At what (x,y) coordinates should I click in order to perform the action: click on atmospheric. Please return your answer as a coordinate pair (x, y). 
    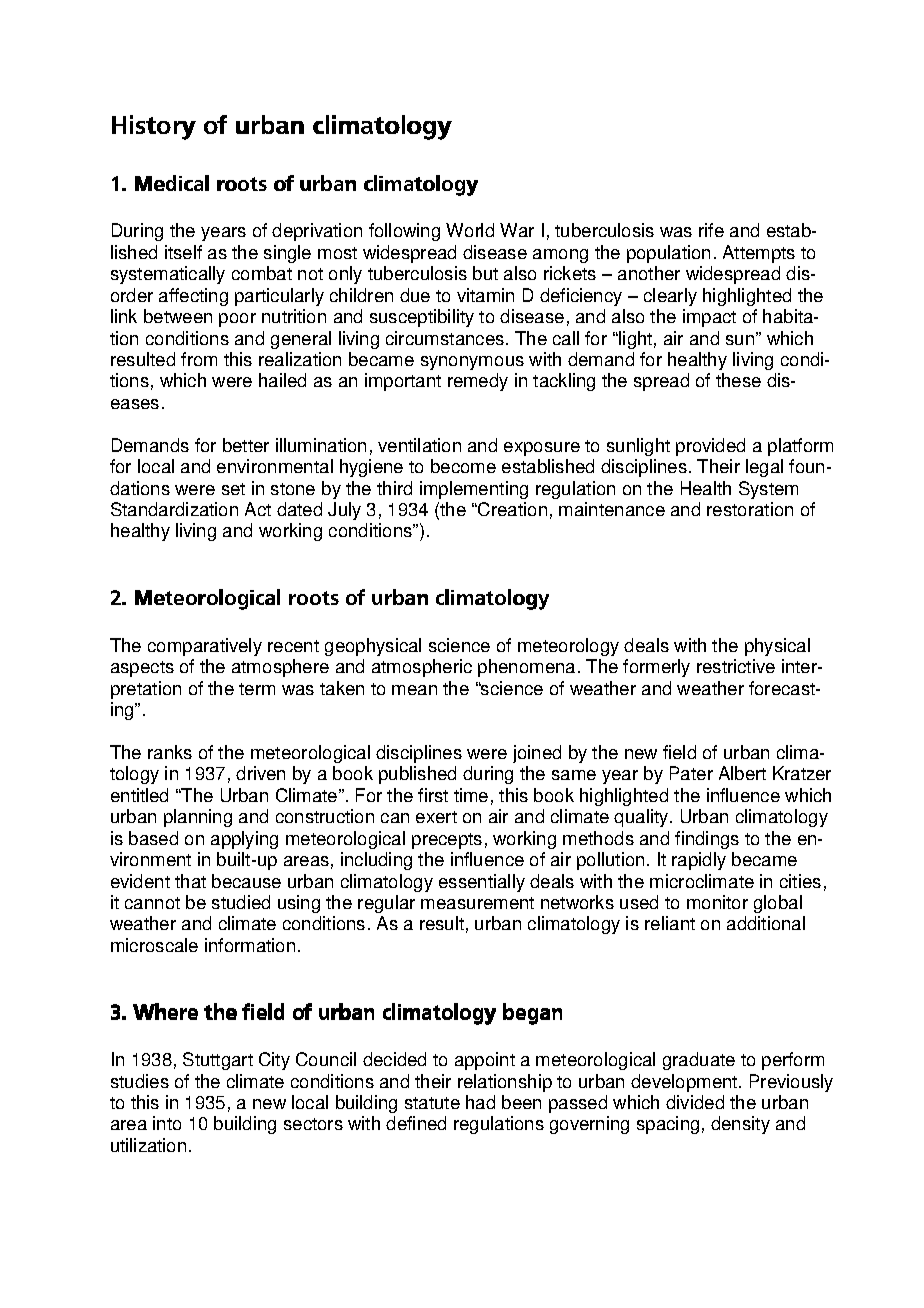
    Looking at the image, I should click on (422, 668).
